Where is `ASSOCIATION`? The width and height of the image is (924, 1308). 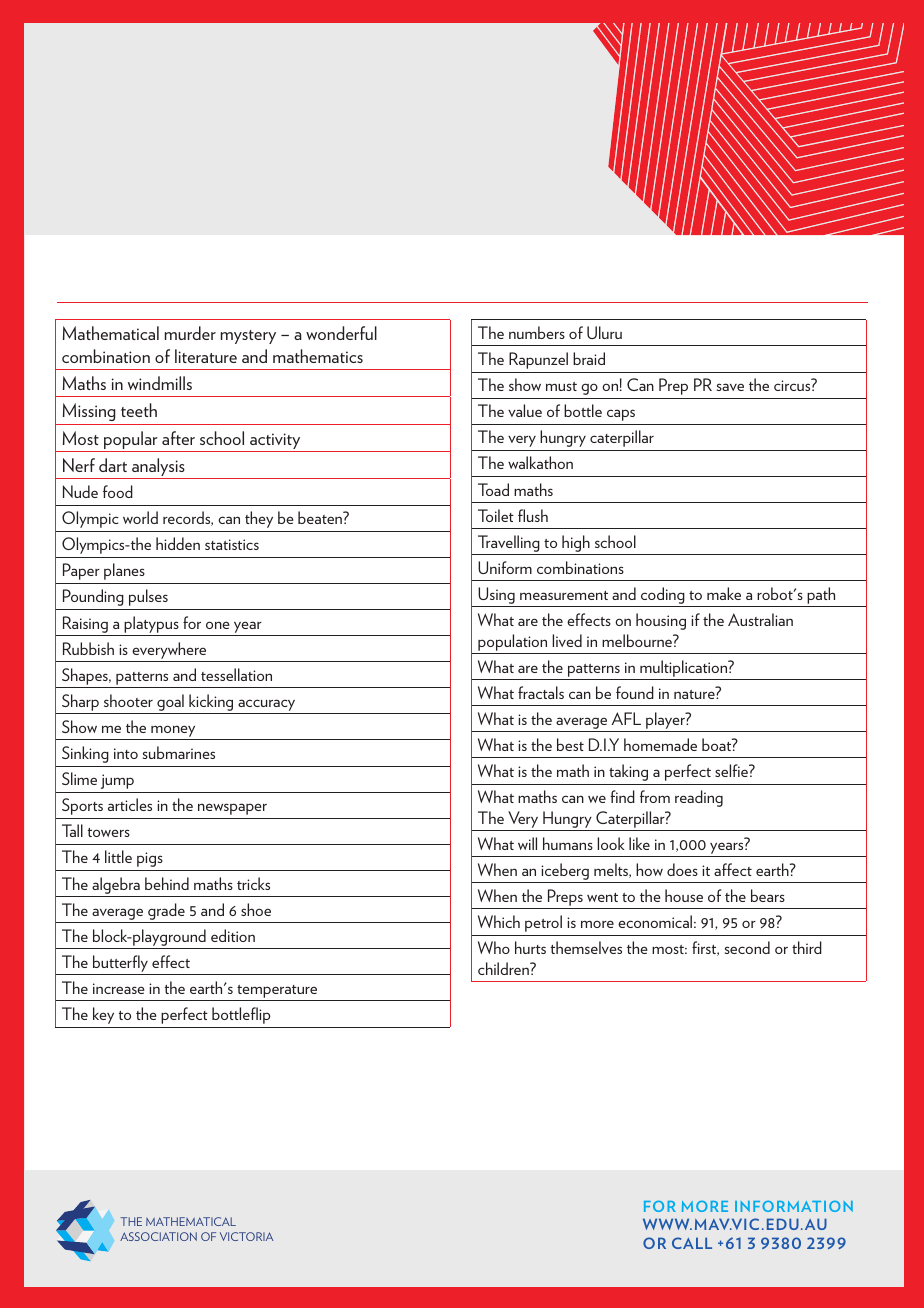 ASSOCIATION is located at coordinates (158, 1236).
